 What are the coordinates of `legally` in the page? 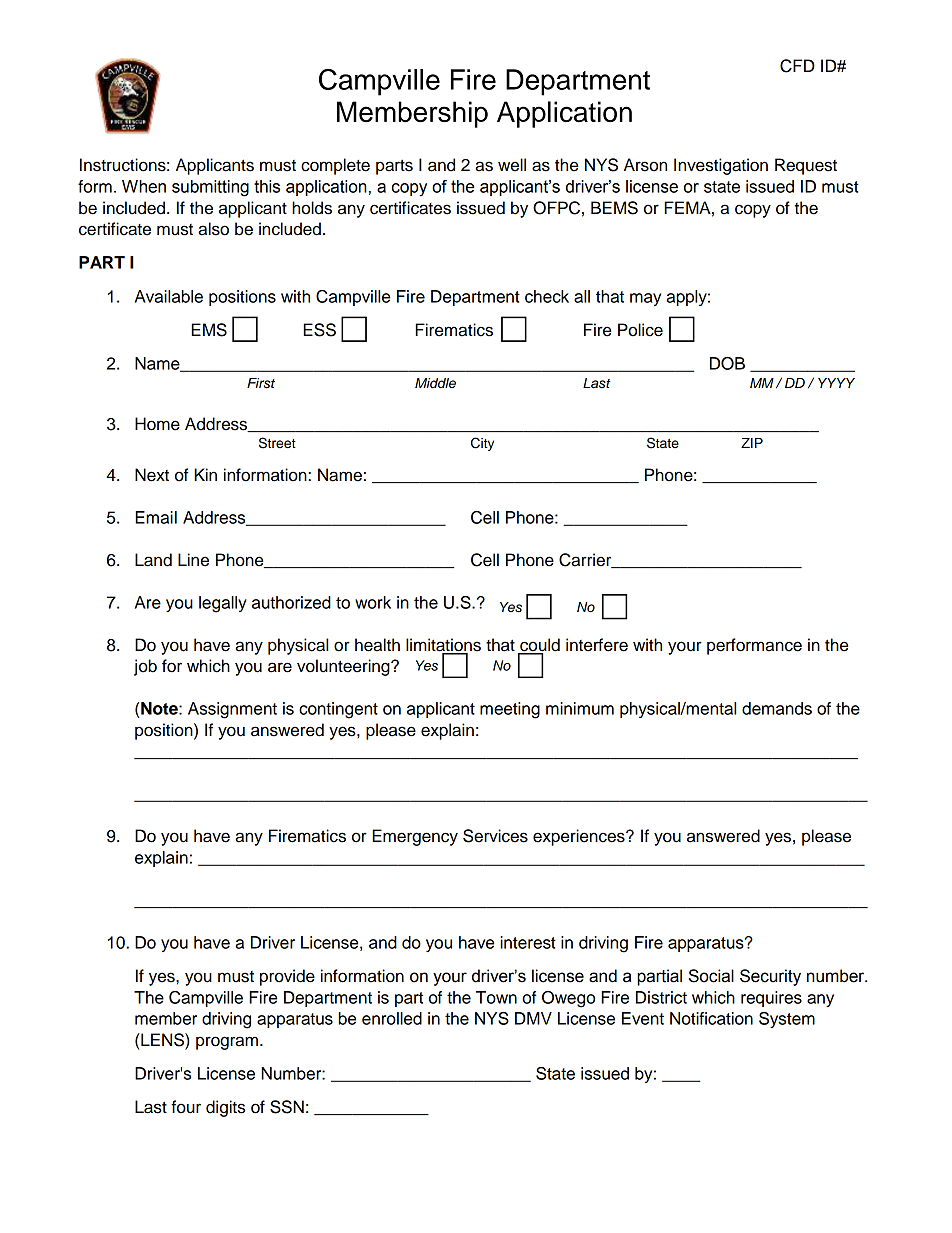 It's located at (223, 604).
